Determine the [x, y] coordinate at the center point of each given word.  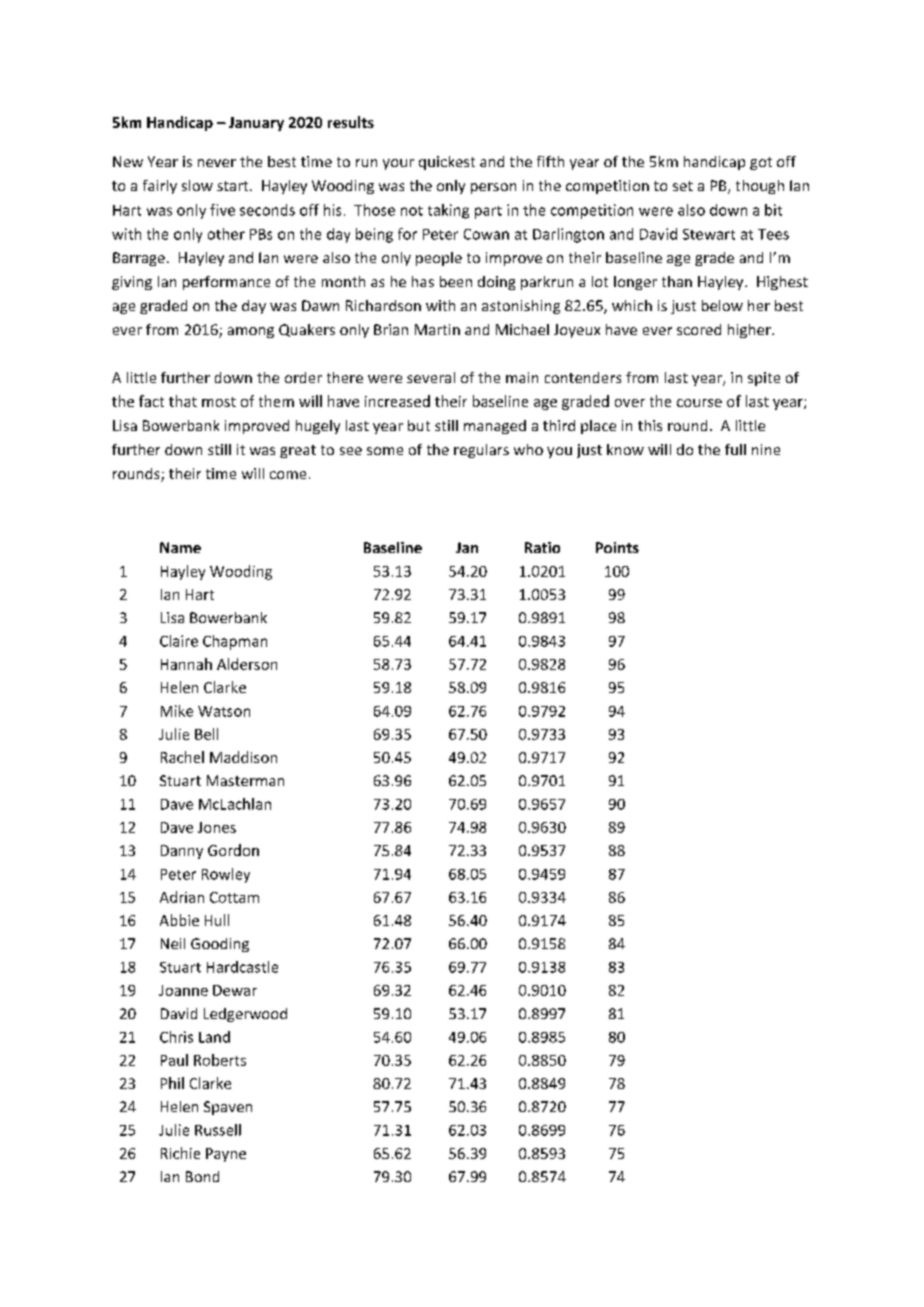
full [735, 449]
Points [617, 547]
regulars [481, 451]
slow [197, 185]
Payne [226, 1155]
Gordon [233, 850]
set [683, 186]
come [288, 475]
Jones [217, 827]
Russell [218, 1130]
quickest [447, 163]
